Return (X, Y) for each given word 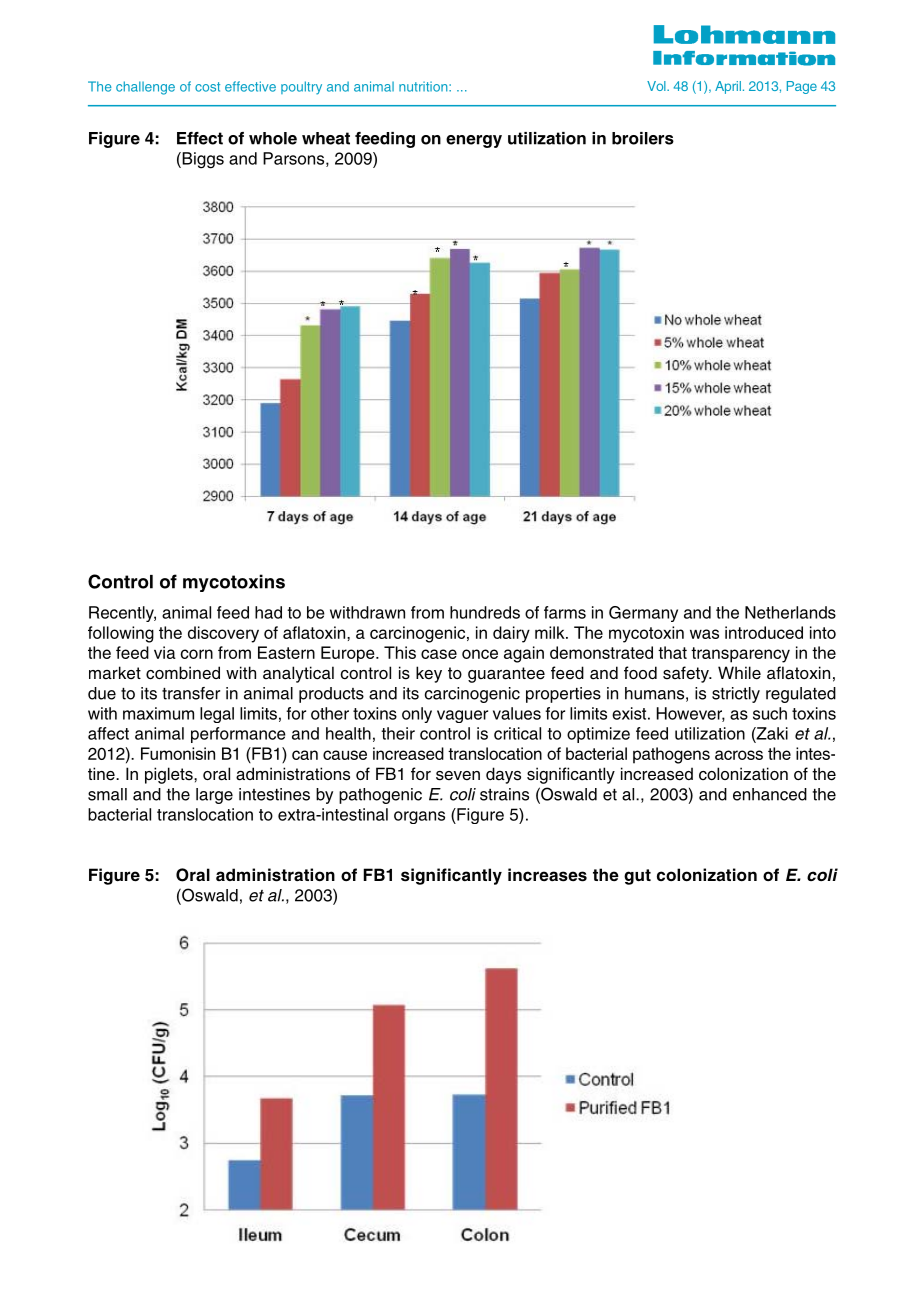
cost (207, 87)
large (214, 796)
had (268, 612)
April (728, 87)
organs (419, 817)
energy (474, 141)
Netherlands (790, 612)
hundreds (485, 612)
